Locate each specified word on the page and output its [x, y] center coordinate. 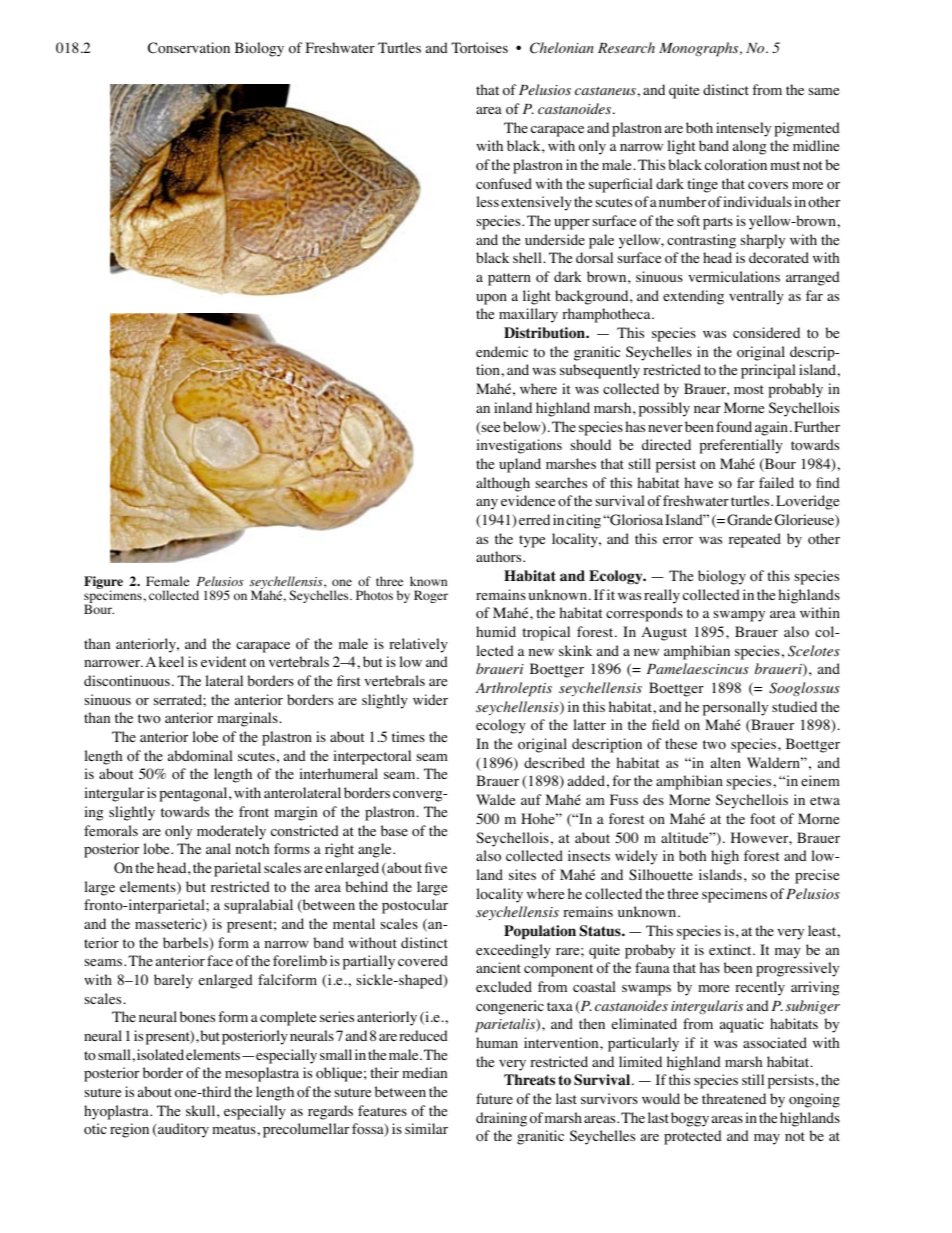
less [488, 201]
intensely [743, 129]
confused [504, 184]
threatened [734, 1098]
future [494, 1098]
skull [202, 1110]
